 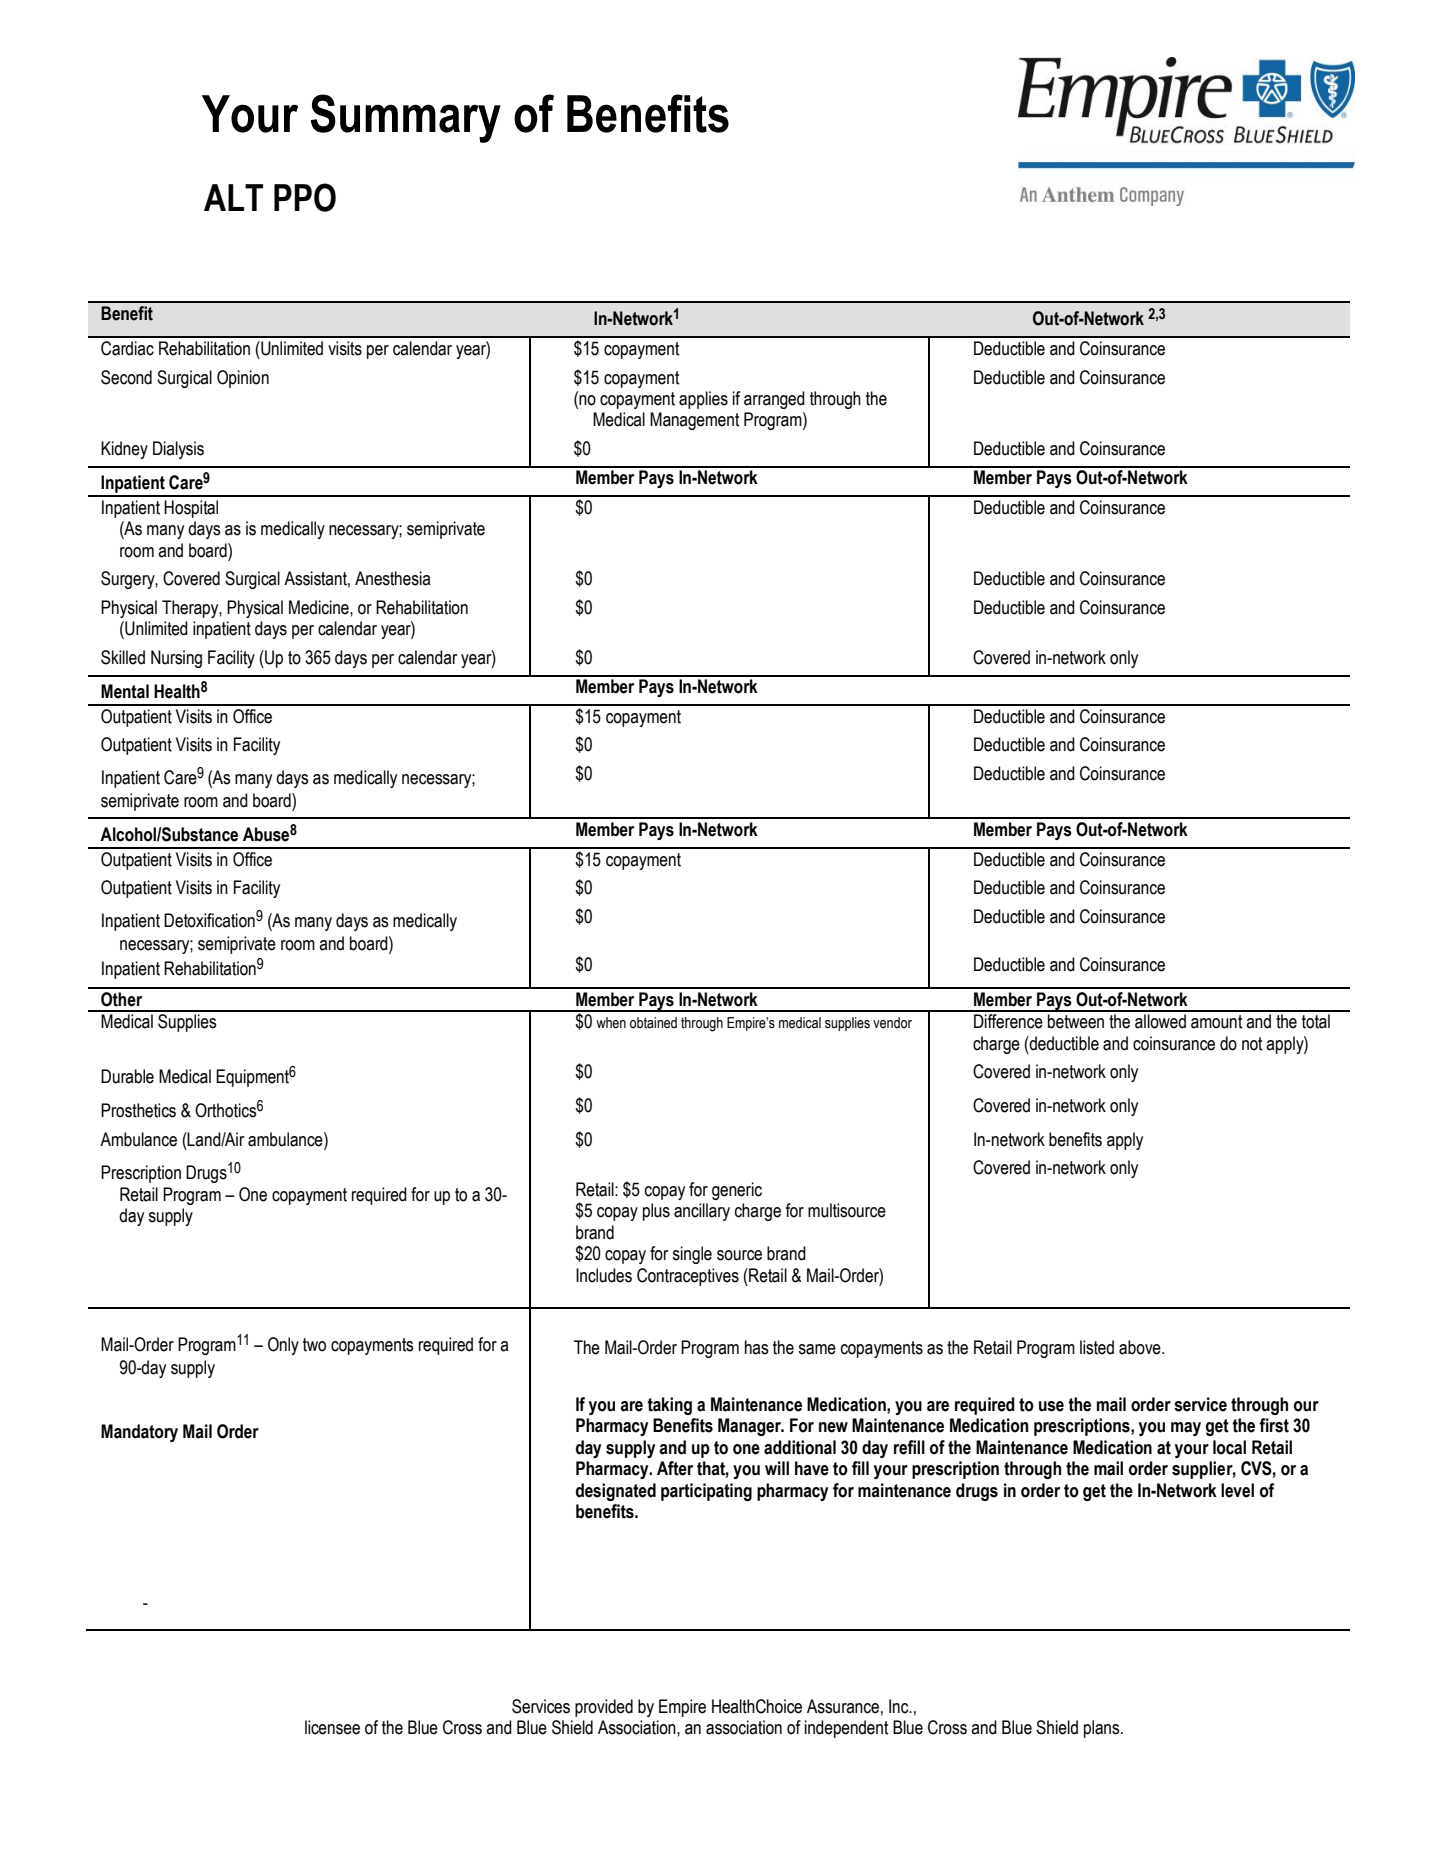 I want to click on amount, so click(x=1217, y=1022).
